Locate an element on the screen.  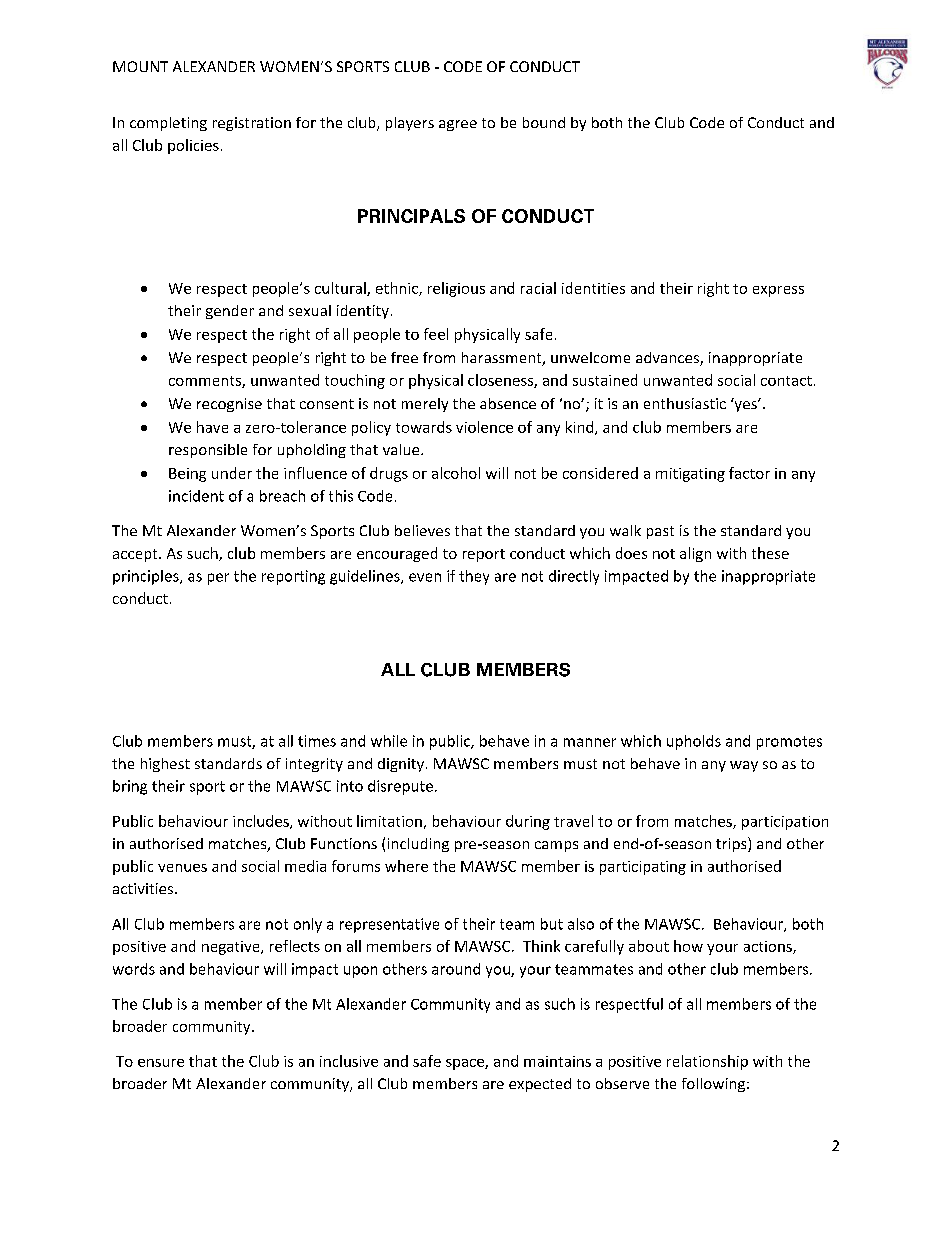
ensure is located at coordinates (161, 1063).
